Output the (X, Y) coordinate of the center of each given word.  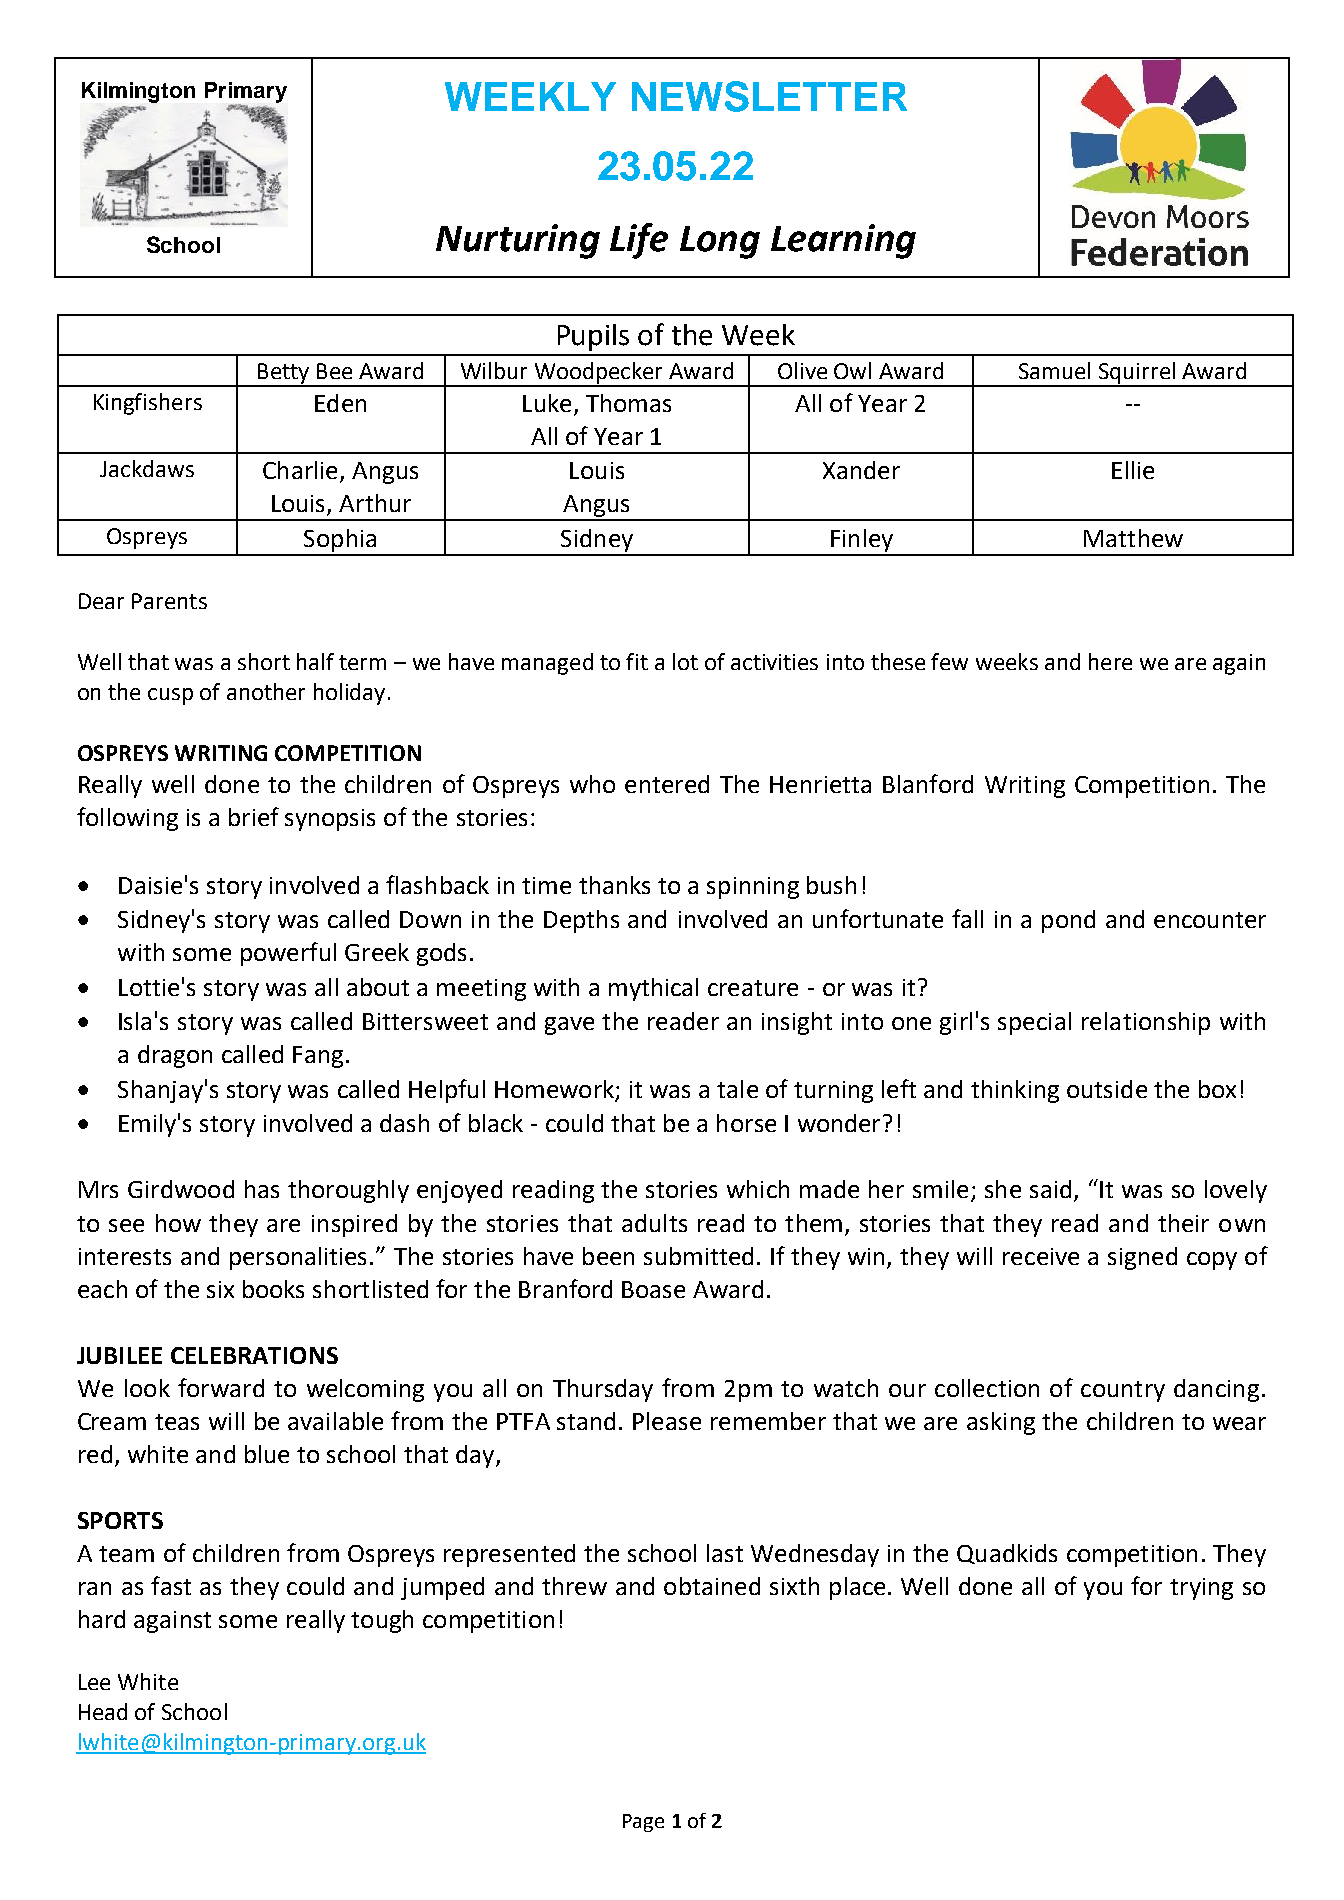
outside (1107, 1089)
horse (746, 1123)
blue (267, 1454)
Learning (843, 241)
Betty (284, 374)
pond (1068, 921)
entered (667, 784)
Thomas (628, 403)
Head (103, 1711)
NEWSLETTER (769, 96)
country (1123, 1391)
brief (254, 816)
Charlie (300, 470)
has (262, 1189)
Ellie (1133, 470)
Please (667, 1421)
